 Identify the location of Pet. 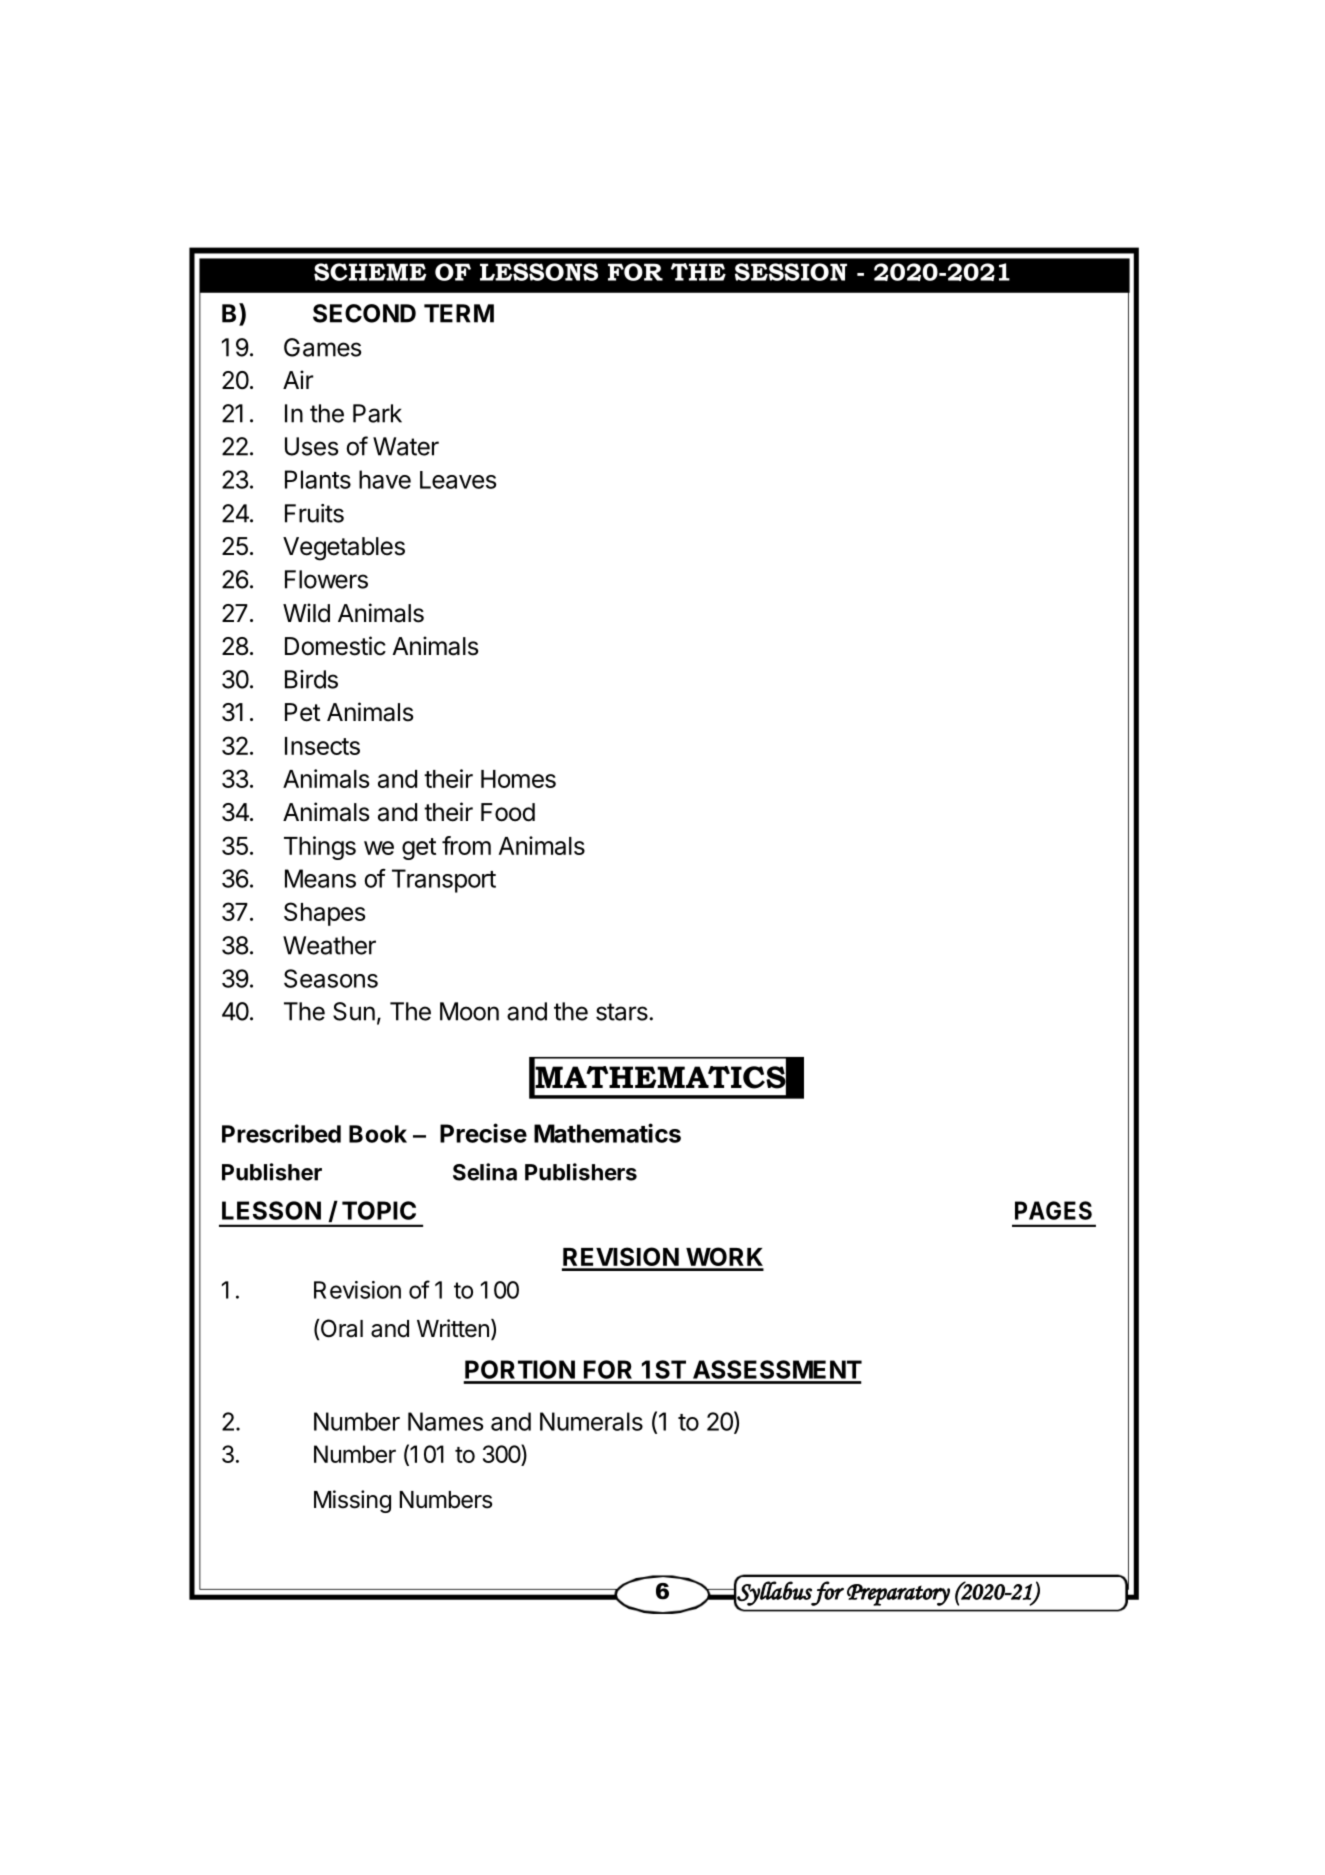
(302, 712).
